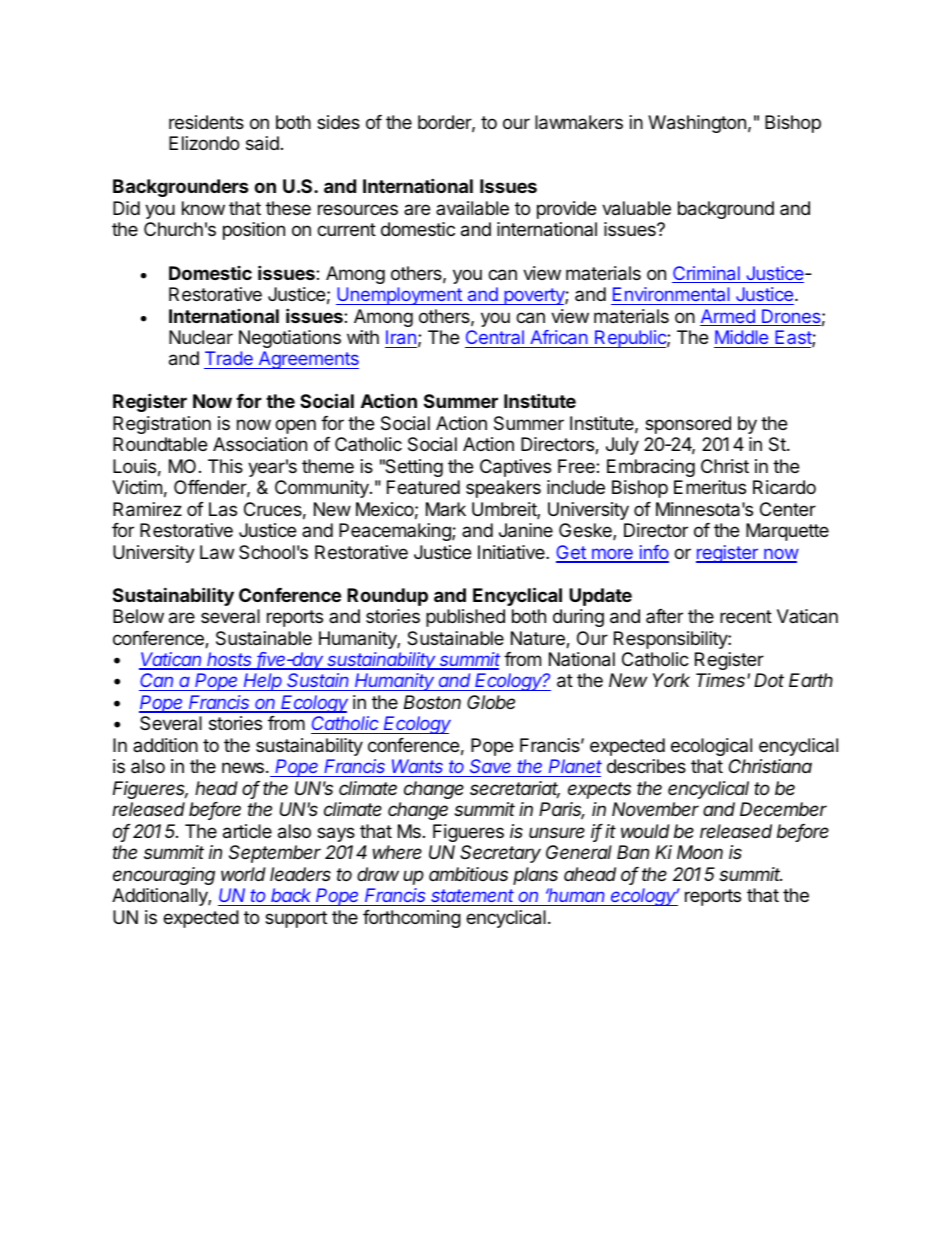 This screenshot has height=1233, width=952. Describe the element at coordinates (223, 509) in the screenshot. I see `Las` at that location.
